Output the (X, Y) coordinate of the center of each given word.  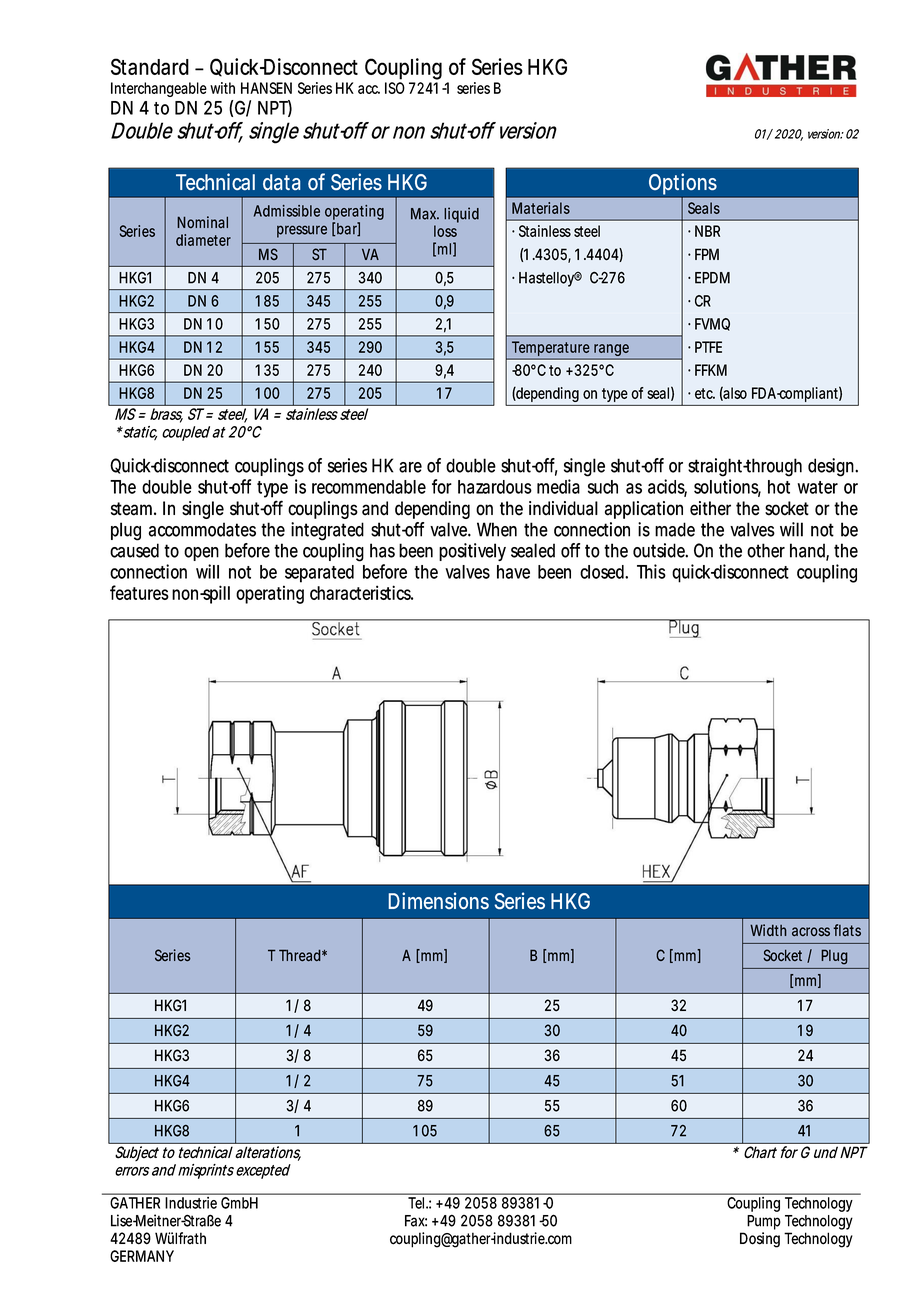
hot (779, 487)
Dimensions (438, 900)
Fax (416, 1221)
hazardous (495, 487)
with (222, 88)
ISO (395, 88)
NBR (707, 231)
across (811, 931)
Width (768, 930)
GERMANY (142, 1256)
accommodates (202, 529)
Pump (764, 1222)
